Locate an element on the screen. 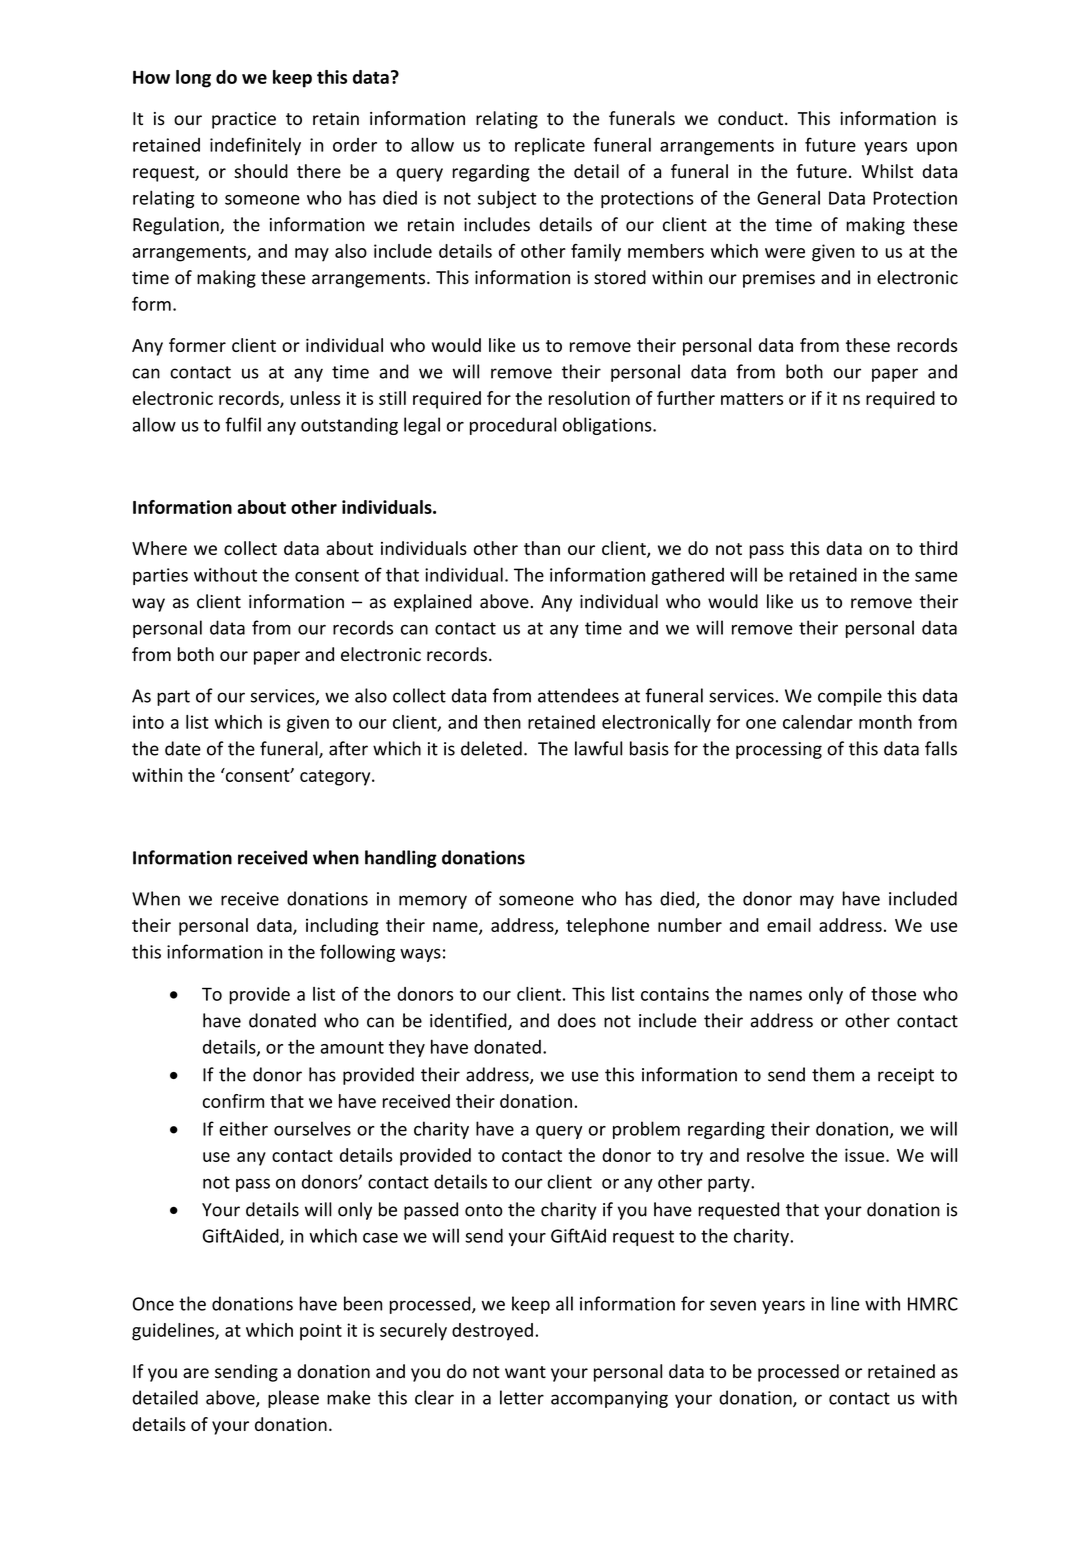 Image resolution: width=1090 pixels, height=1541 pixels. want is located at coordinates (525, 1372).
